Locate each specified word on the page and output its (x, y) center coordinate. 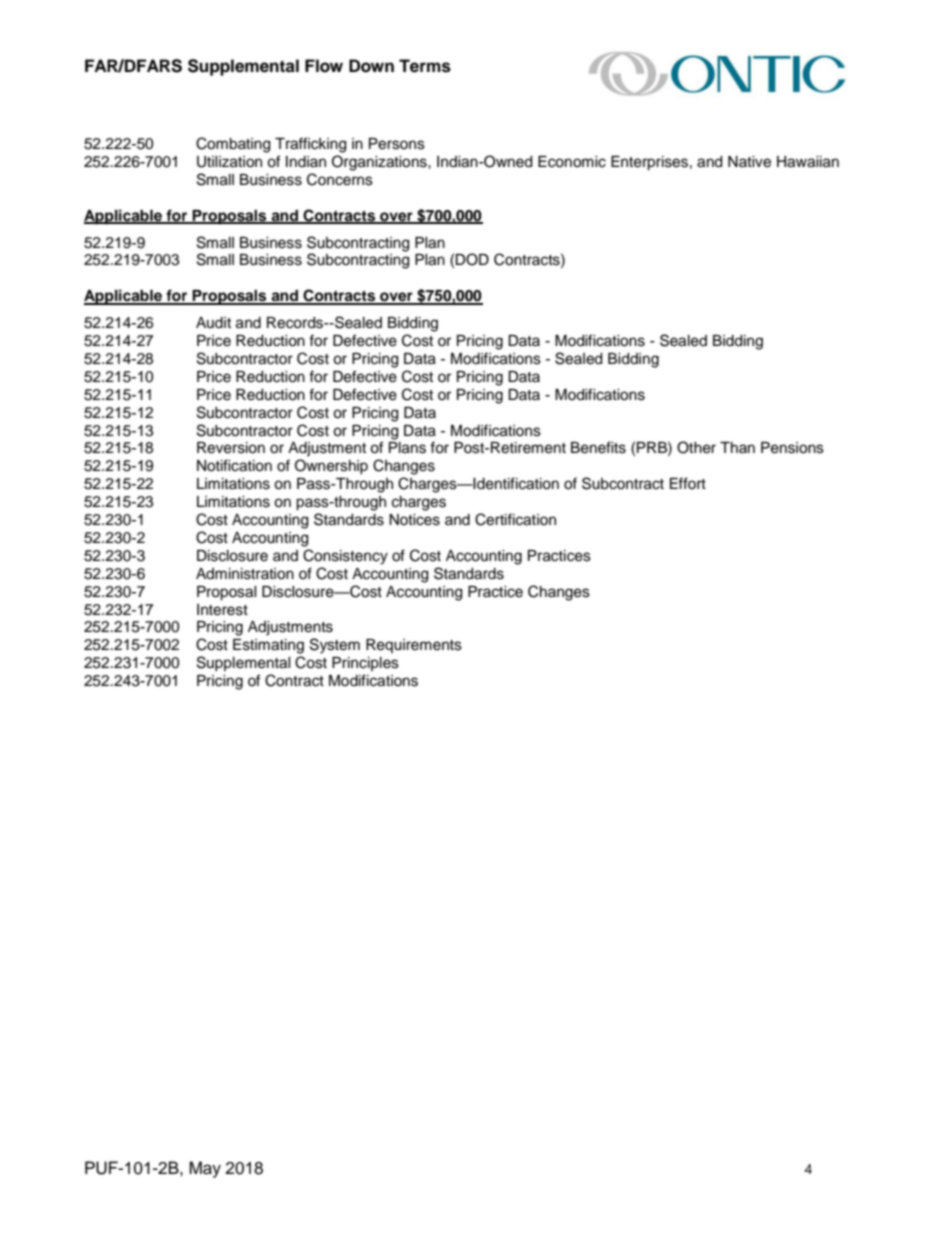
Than (737, 447)
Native (749, 162)
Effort (688, 483)
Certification (515, 519)
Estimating (268, 646)
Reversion (231, 448)
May (205, 1169)
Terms (425, 66)
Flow (324, 66)
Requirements (414, 646)
